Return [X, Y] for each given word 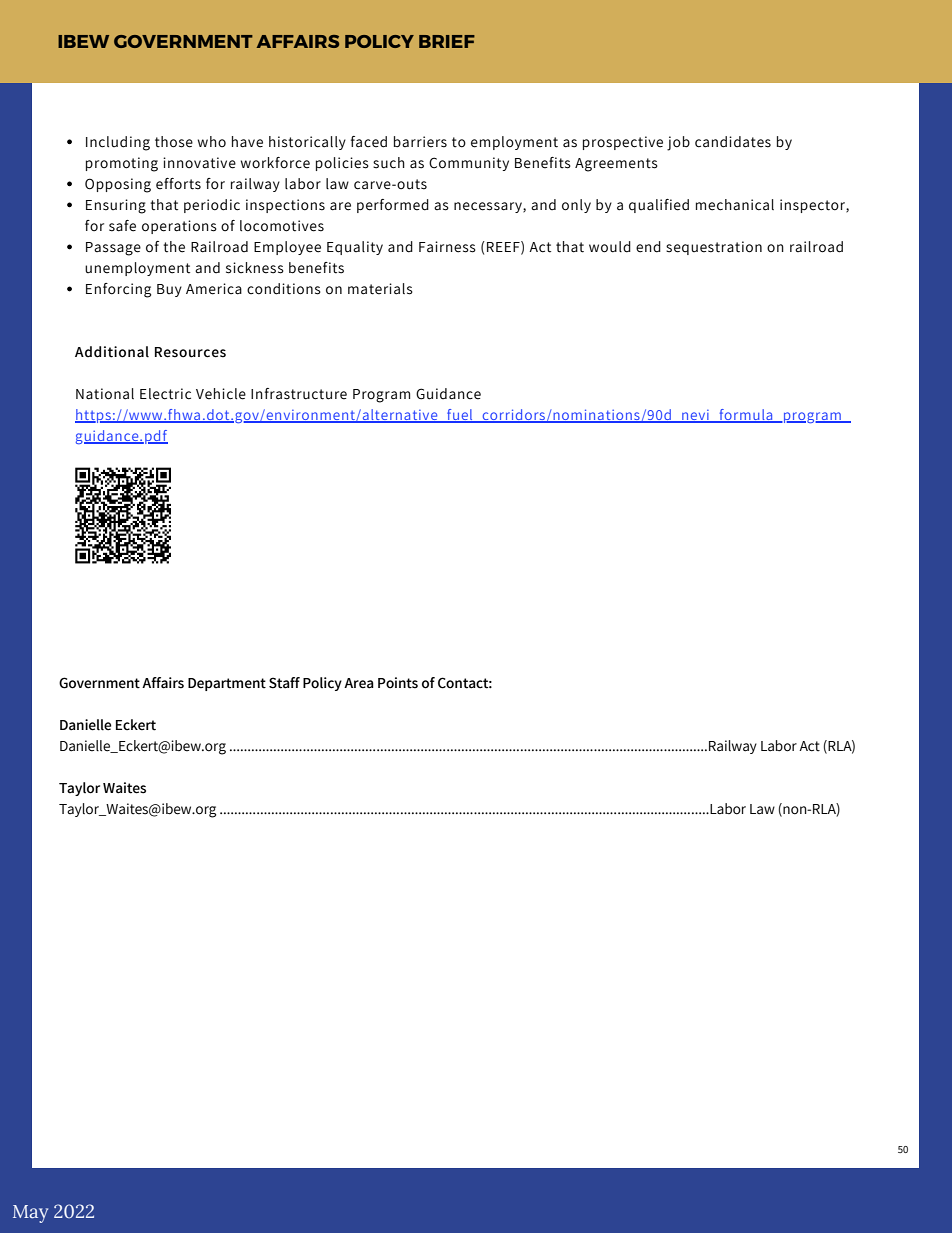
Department [227, 684]
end [648, 247]
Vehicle [221, 394]
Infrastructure [299, 394]
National [105, 394]
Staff [284, 683]
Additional [112, 352]
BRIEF [447, 41]
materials [380, 289]
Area [359, 683]
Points [398, 683]
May [30, 1214]
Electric [165, 394]
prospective [623, 143]
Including [118, 143]
